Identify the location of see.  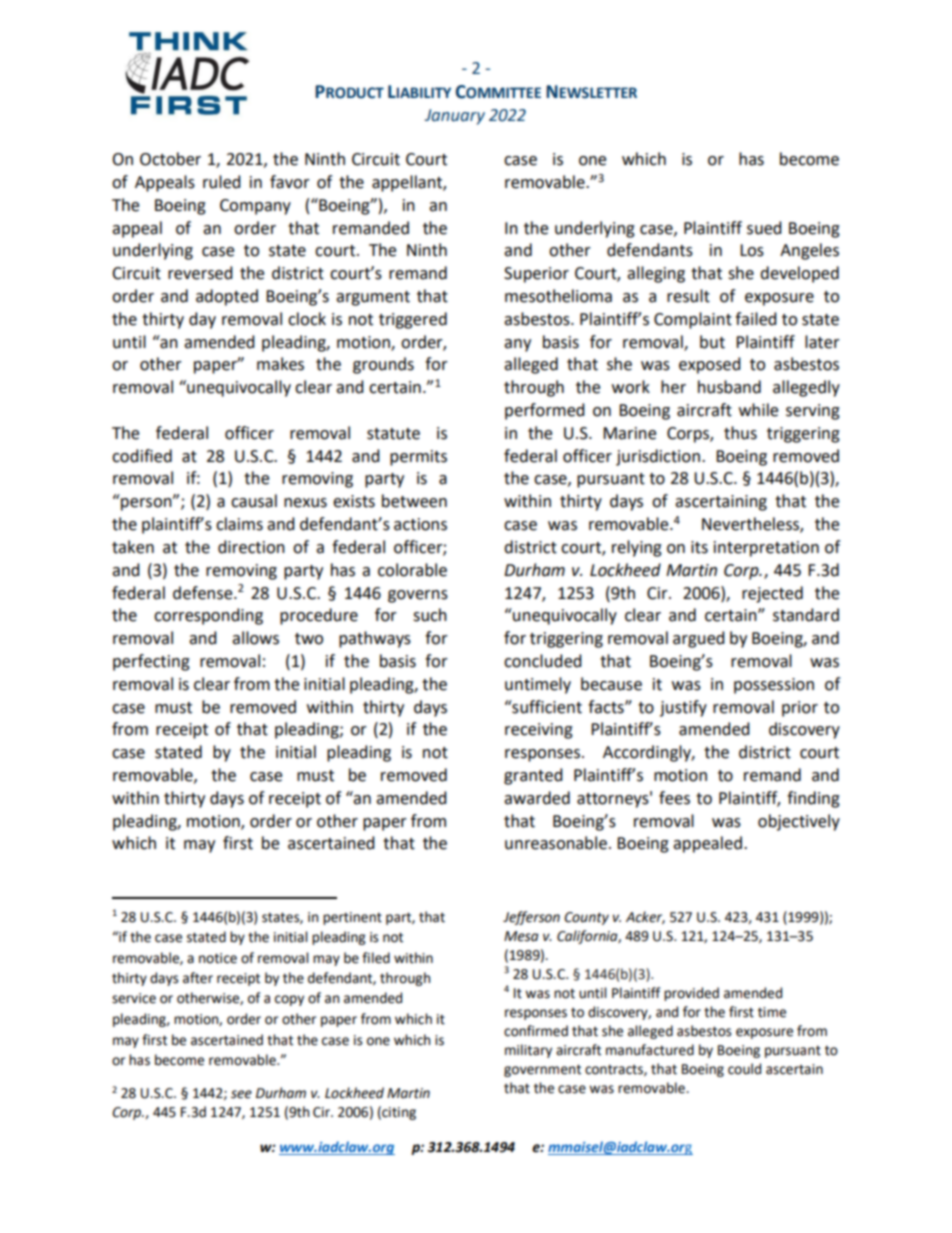
(241, 1094).
